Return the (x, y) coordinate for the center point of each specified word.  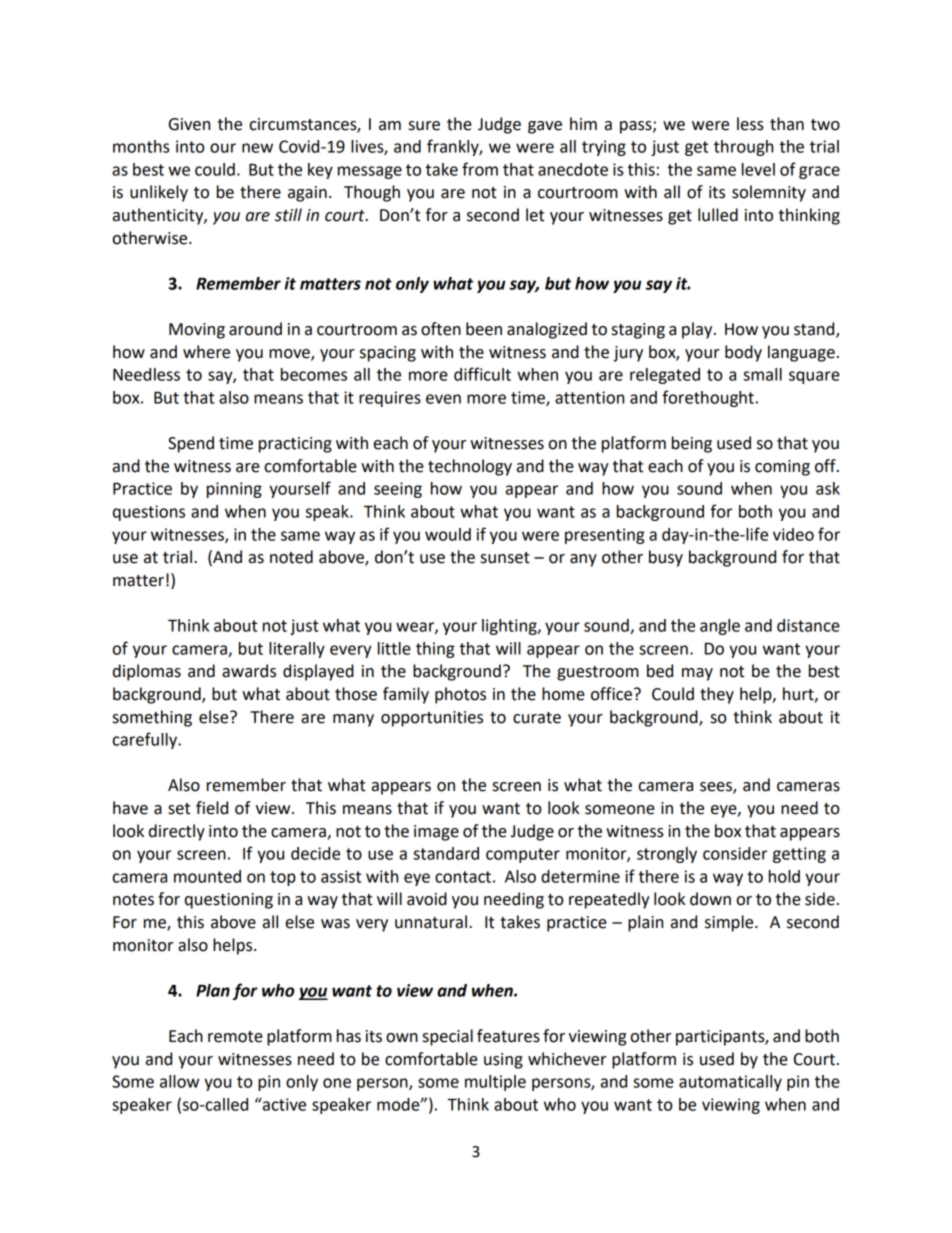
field (212, 808)
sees (717, 788)
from (480, 169)
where (206, 352)
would (448, 534)
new (257, 148)
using (503, 1061)
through (743, 148)
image (436, 833)
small (762, 374)
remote (235, 1037)
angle (720, 627)
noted (291, 557)
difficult (482, 374)
